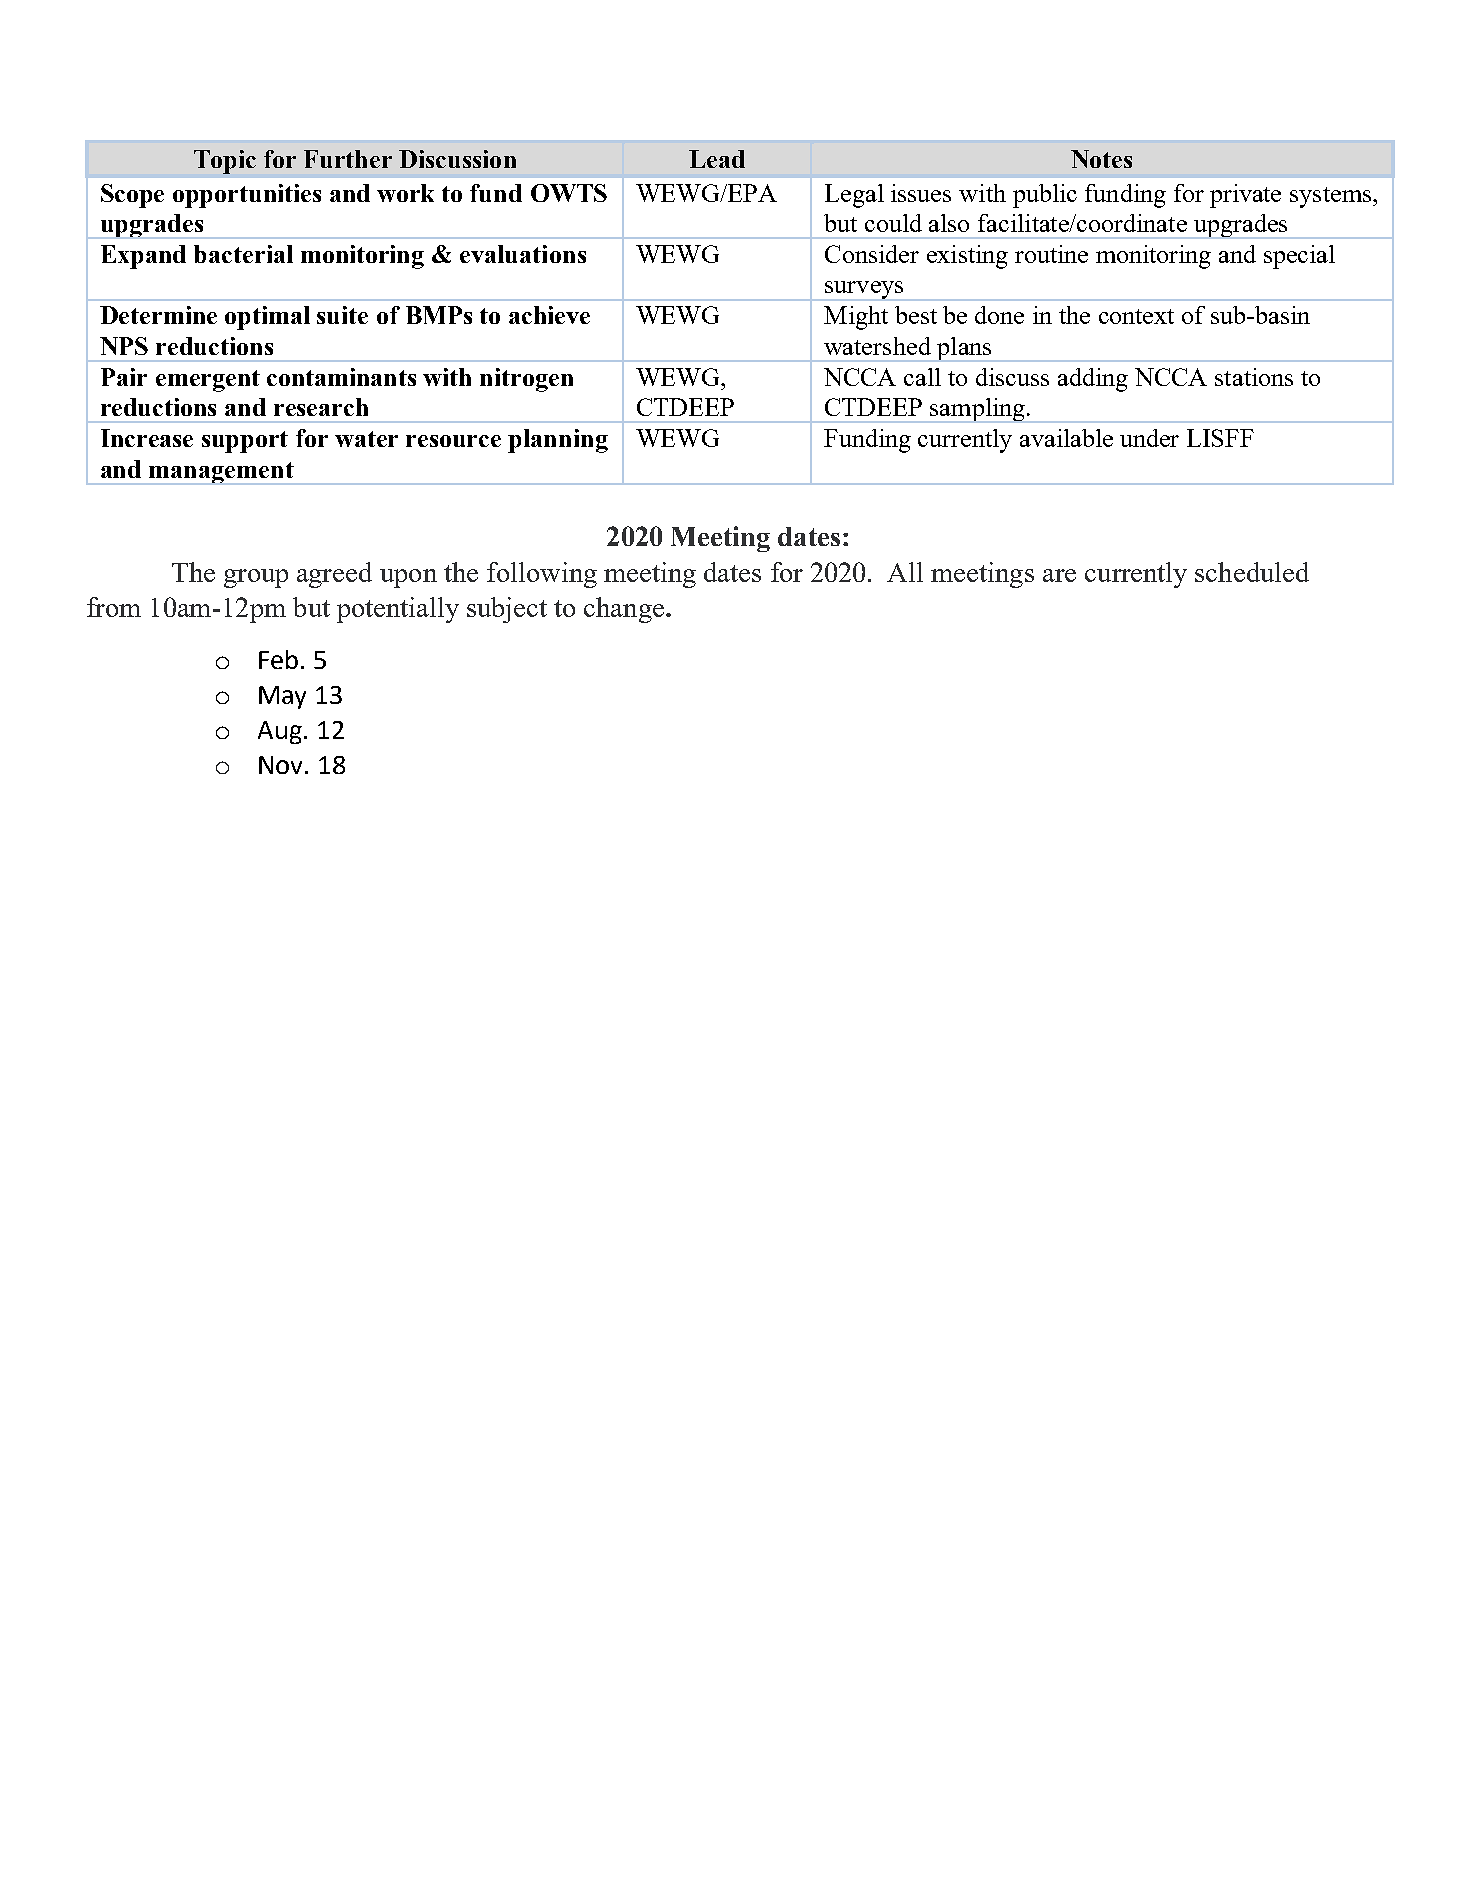 The image size is (1457, 1885). What do you see at coordinates (1245, 196) in the screenshot?
I see `private` at bounding box center [1245, 196].
